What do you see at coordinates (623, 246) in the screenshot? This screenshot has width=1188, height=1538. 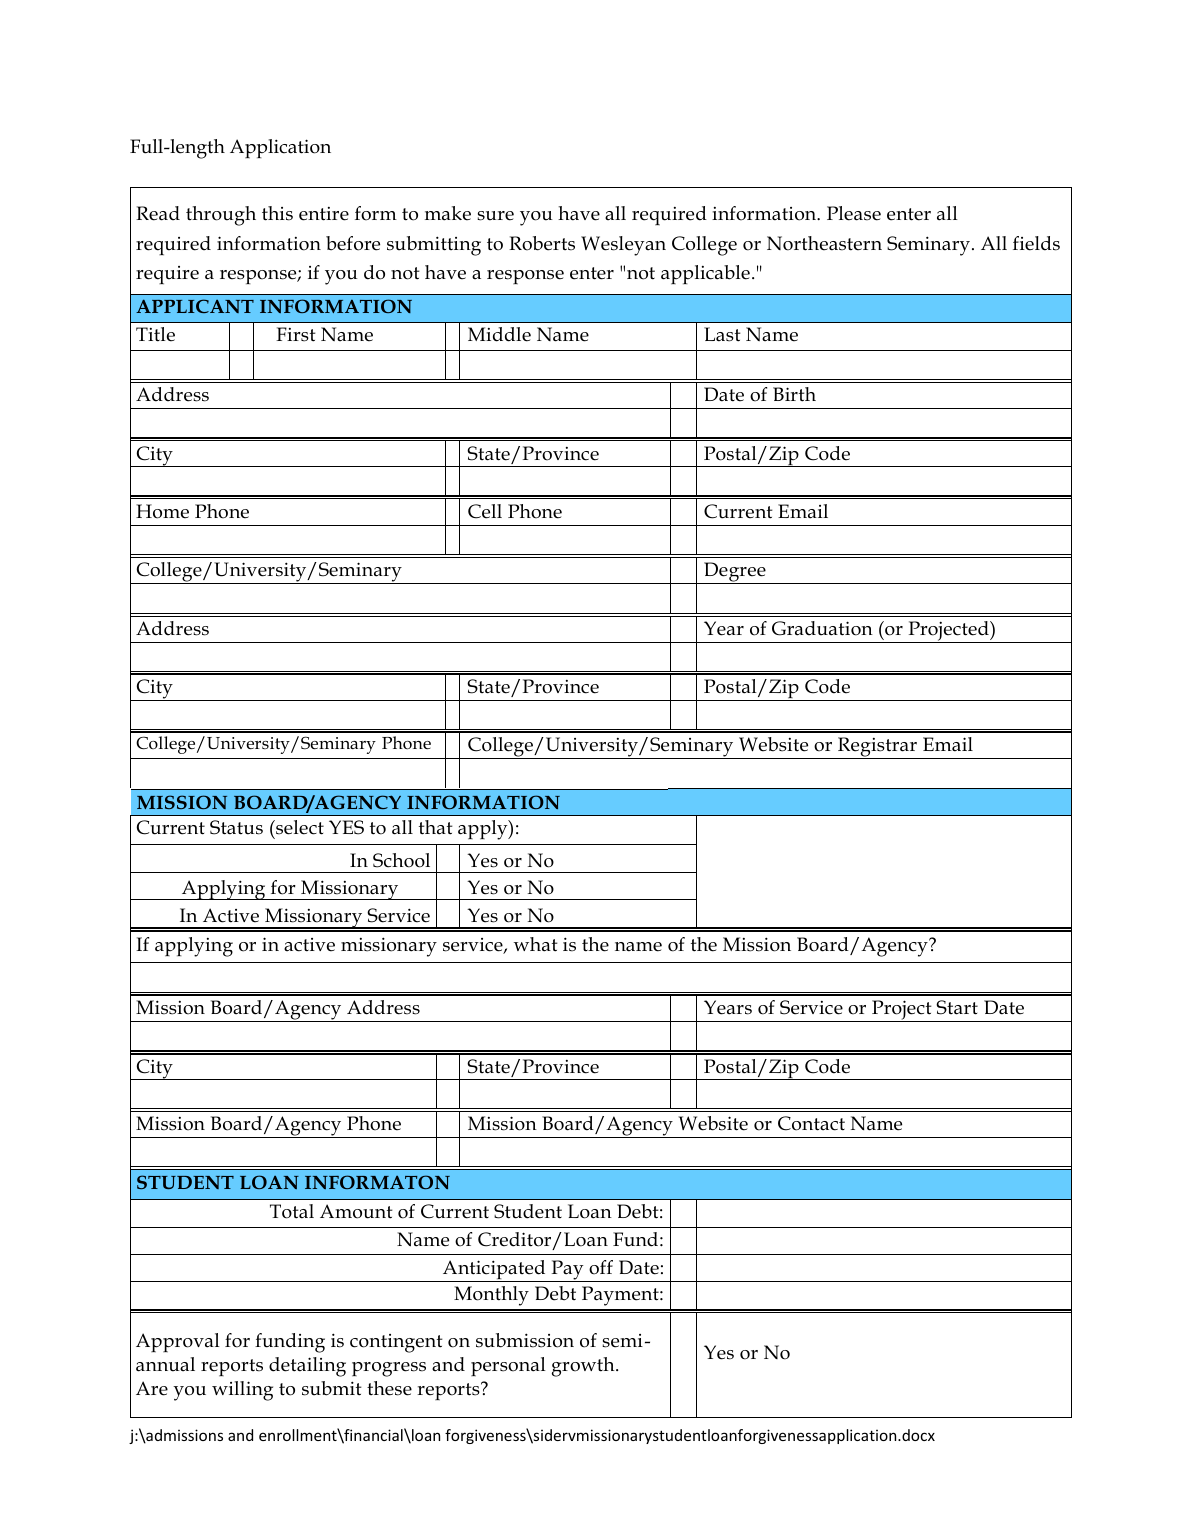 I see `Wesleyan` at bounding box center [623, 246].
